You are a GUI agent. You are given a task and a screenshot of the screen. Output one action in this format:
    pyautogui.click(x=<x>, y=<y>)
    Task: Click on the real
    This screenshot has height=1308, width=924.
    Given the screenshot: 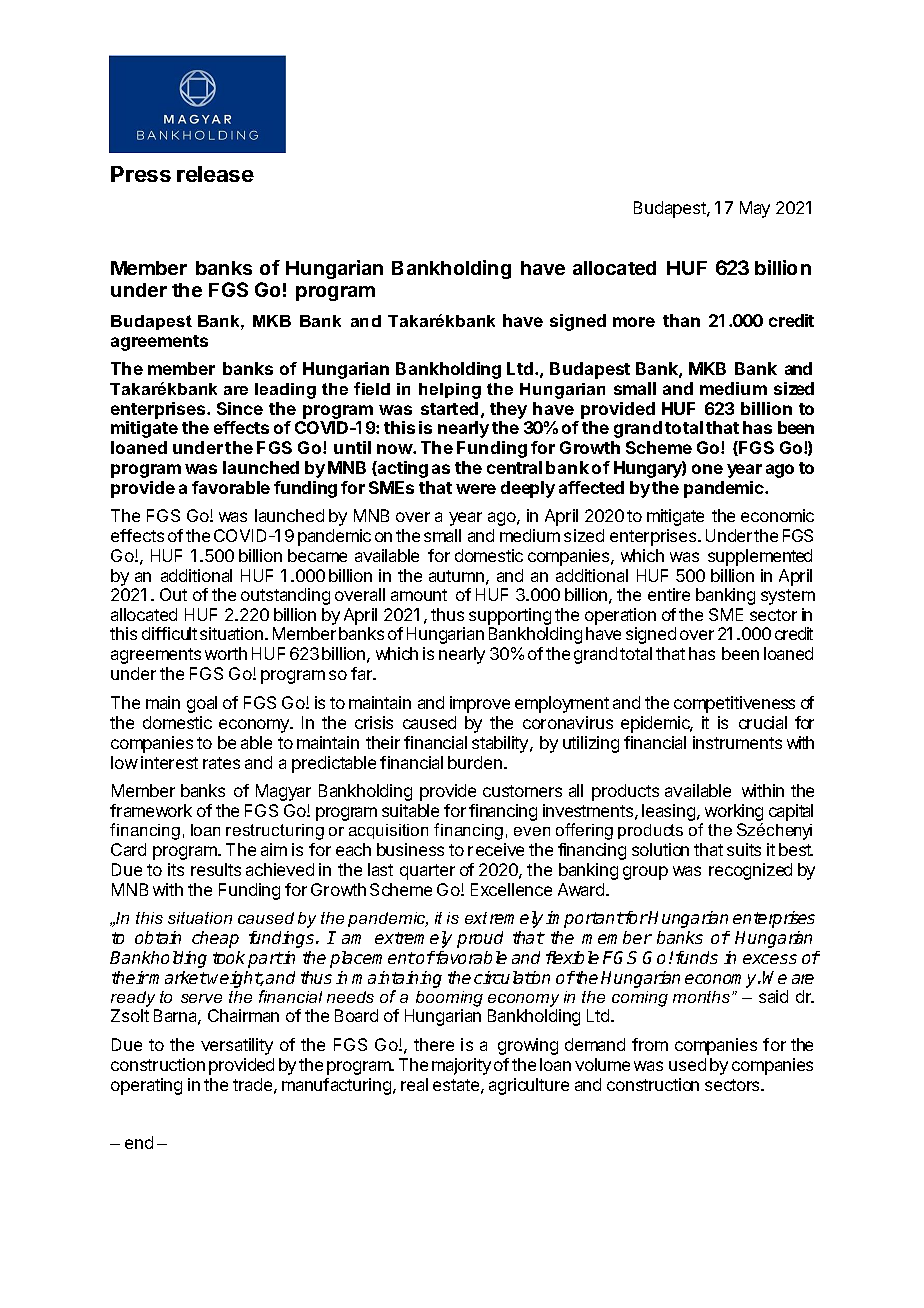 What is the action you would take?
    pyautogui.click(x=414, y=1084)
